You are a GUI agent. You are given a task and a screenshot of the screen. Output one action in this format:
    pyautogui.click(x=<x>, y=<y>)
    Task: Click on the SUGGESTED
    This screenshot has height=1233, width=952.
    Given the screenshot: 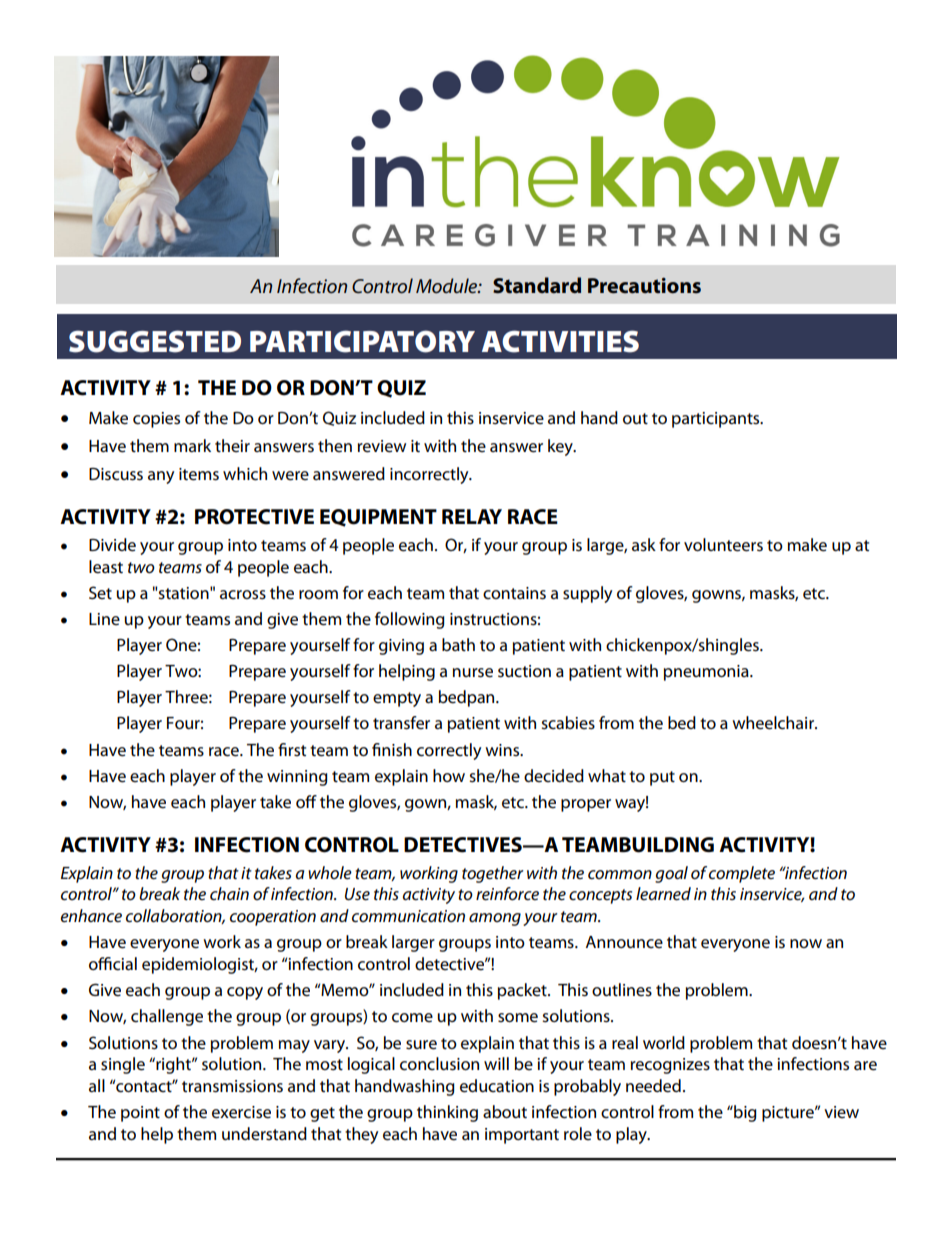 What is the action you would take?
    pyautogui.click(x=155, y=341)
